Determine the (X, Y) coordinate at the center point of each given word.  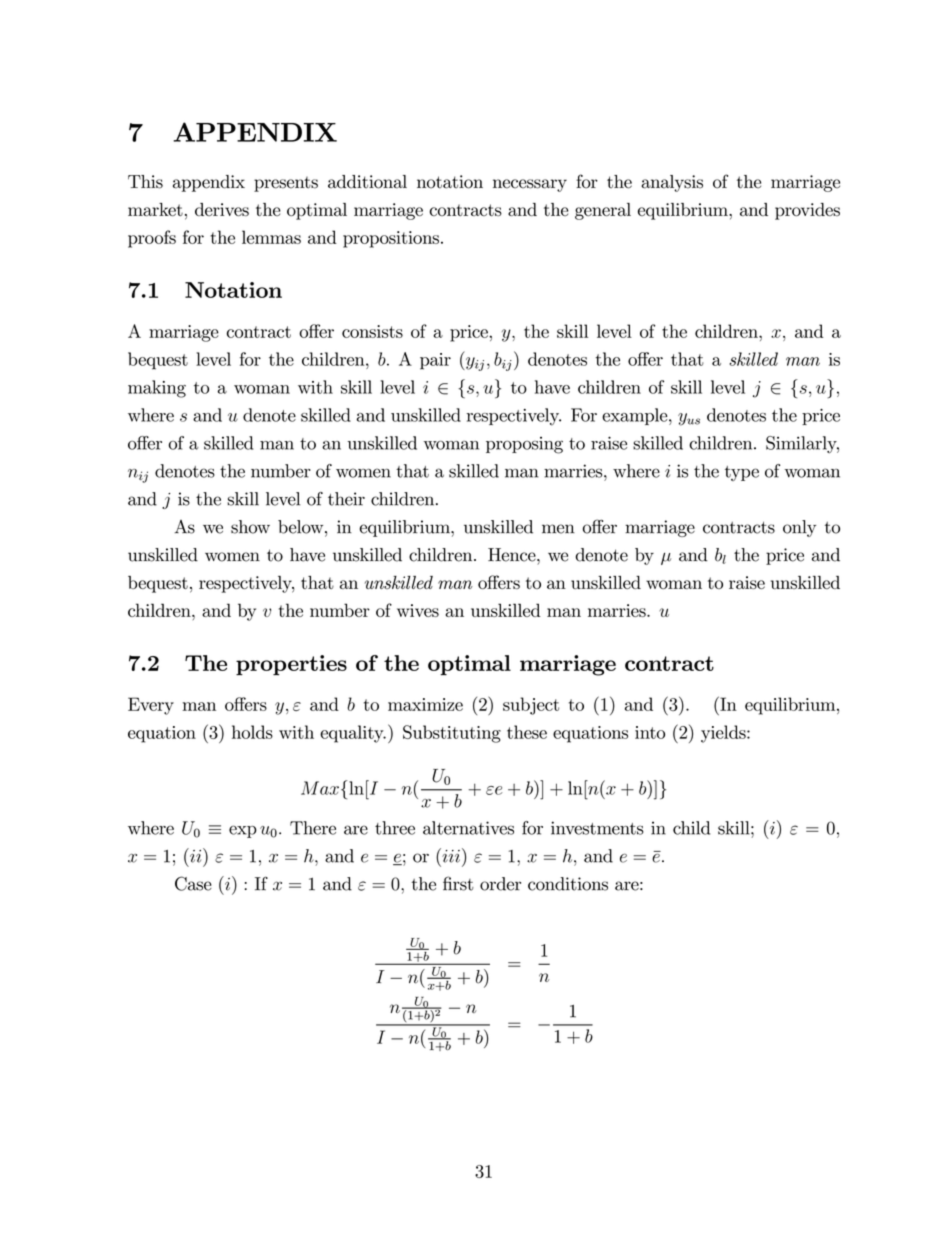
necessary (530, 185)
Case (193, 883)
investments (597, 828)
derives (222, 209)
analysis (672, 183)
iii (450, 855)
